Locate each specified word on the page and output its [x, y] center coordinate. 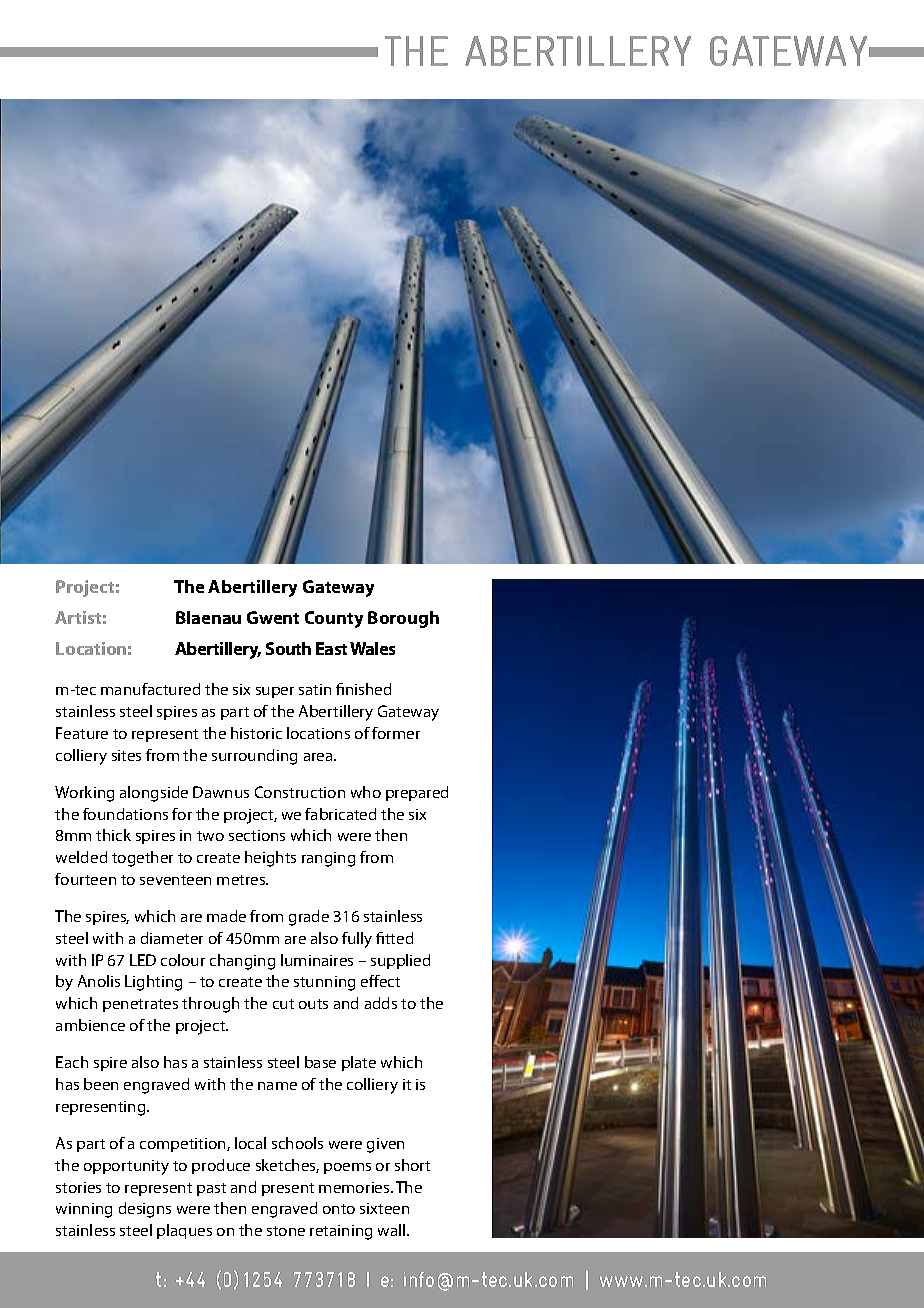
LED [143, 960]
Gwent [273, 617]
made [226, 916]
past [211, 1189]
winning [84, 1210]
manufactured [150, 689]
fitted [394, 938]
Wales [372, 648]
